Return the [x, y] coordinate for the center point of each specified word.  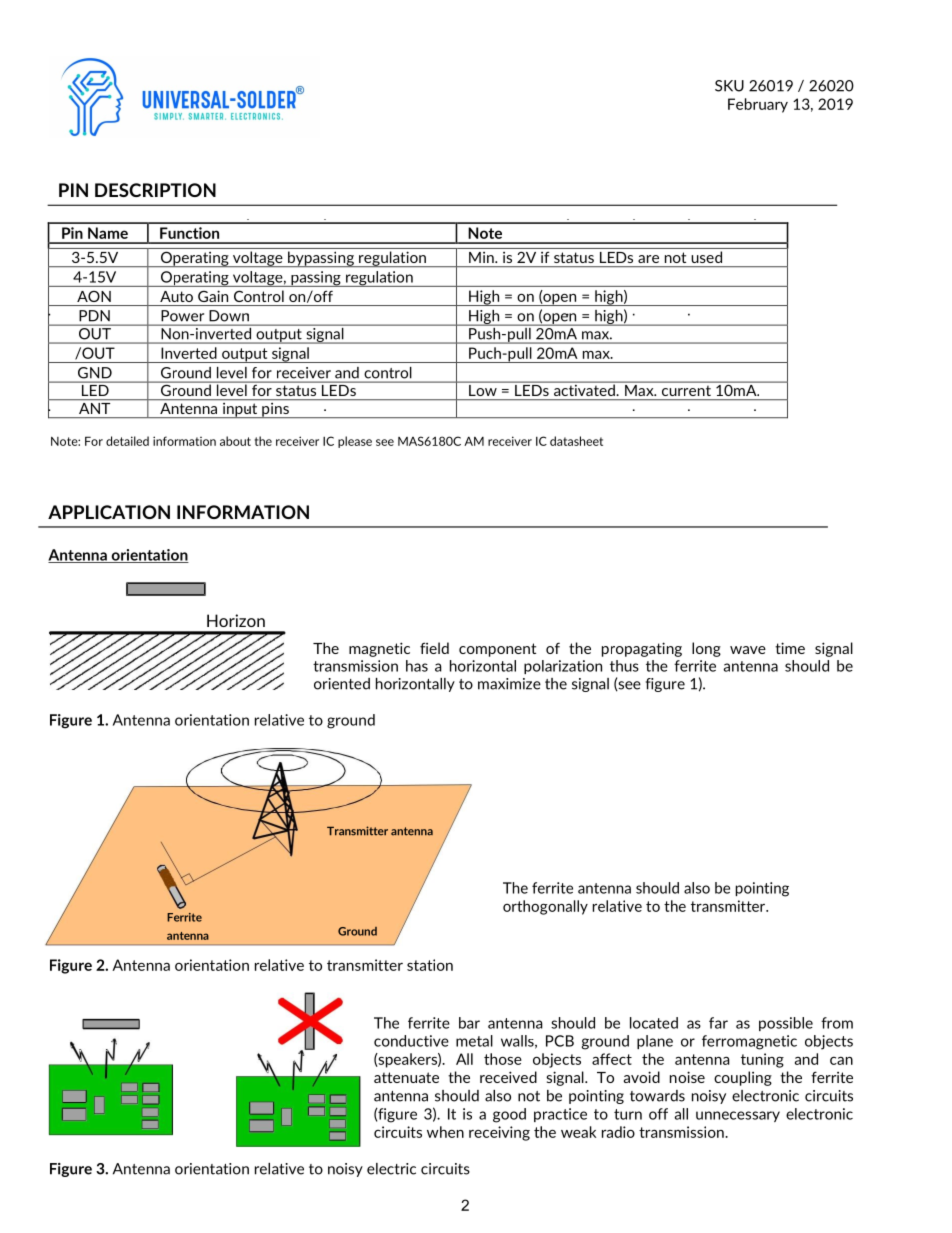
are [648, 259]
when [445, 1132]
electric [391, 1169]
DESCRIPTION [155, 190]
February [758, 105]
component [497, 650]
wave [748, 650]
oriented [342, 684]
